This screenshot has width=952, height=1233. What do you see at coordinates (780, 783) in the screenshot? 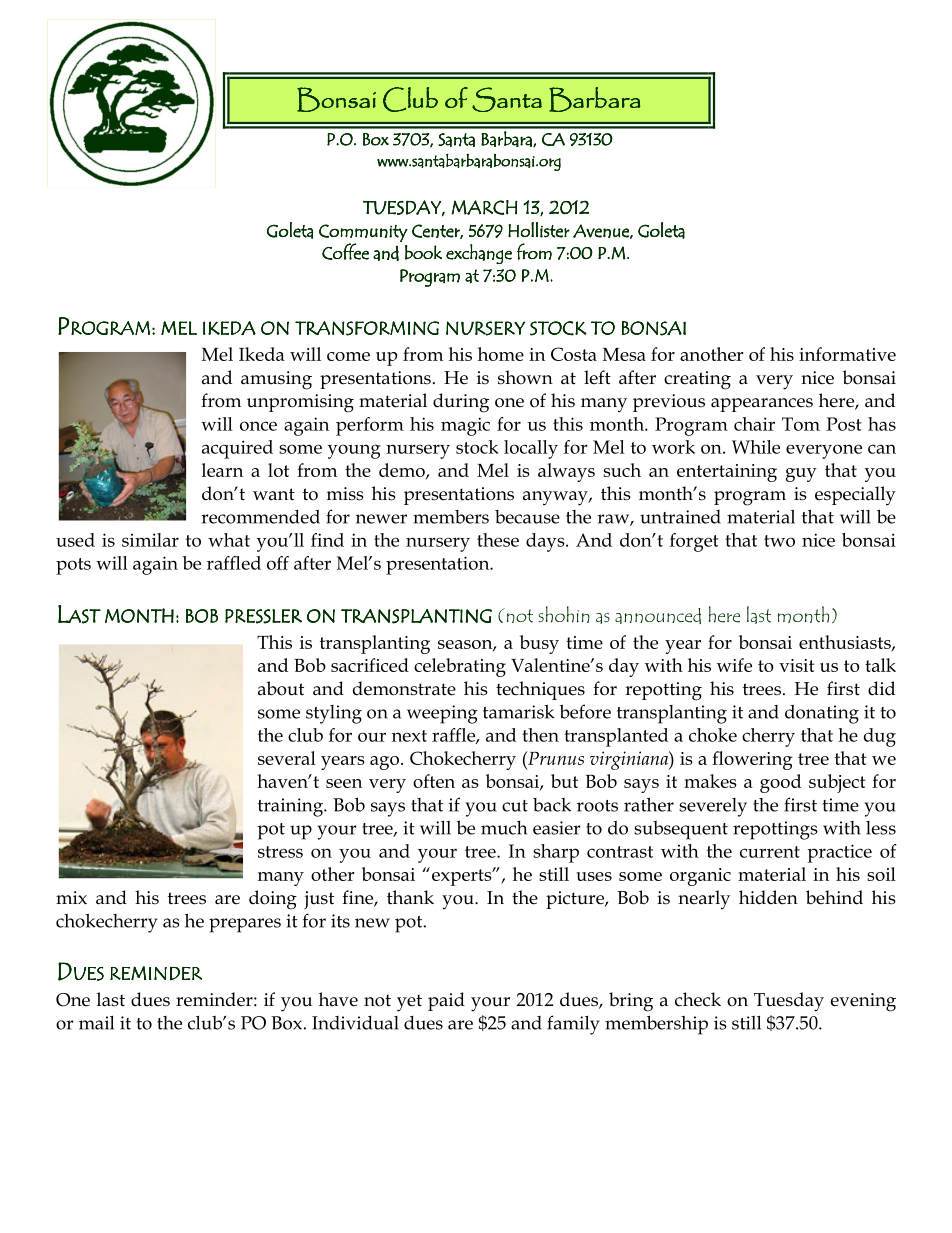
I see `good` at bounding box center [780, 783].
